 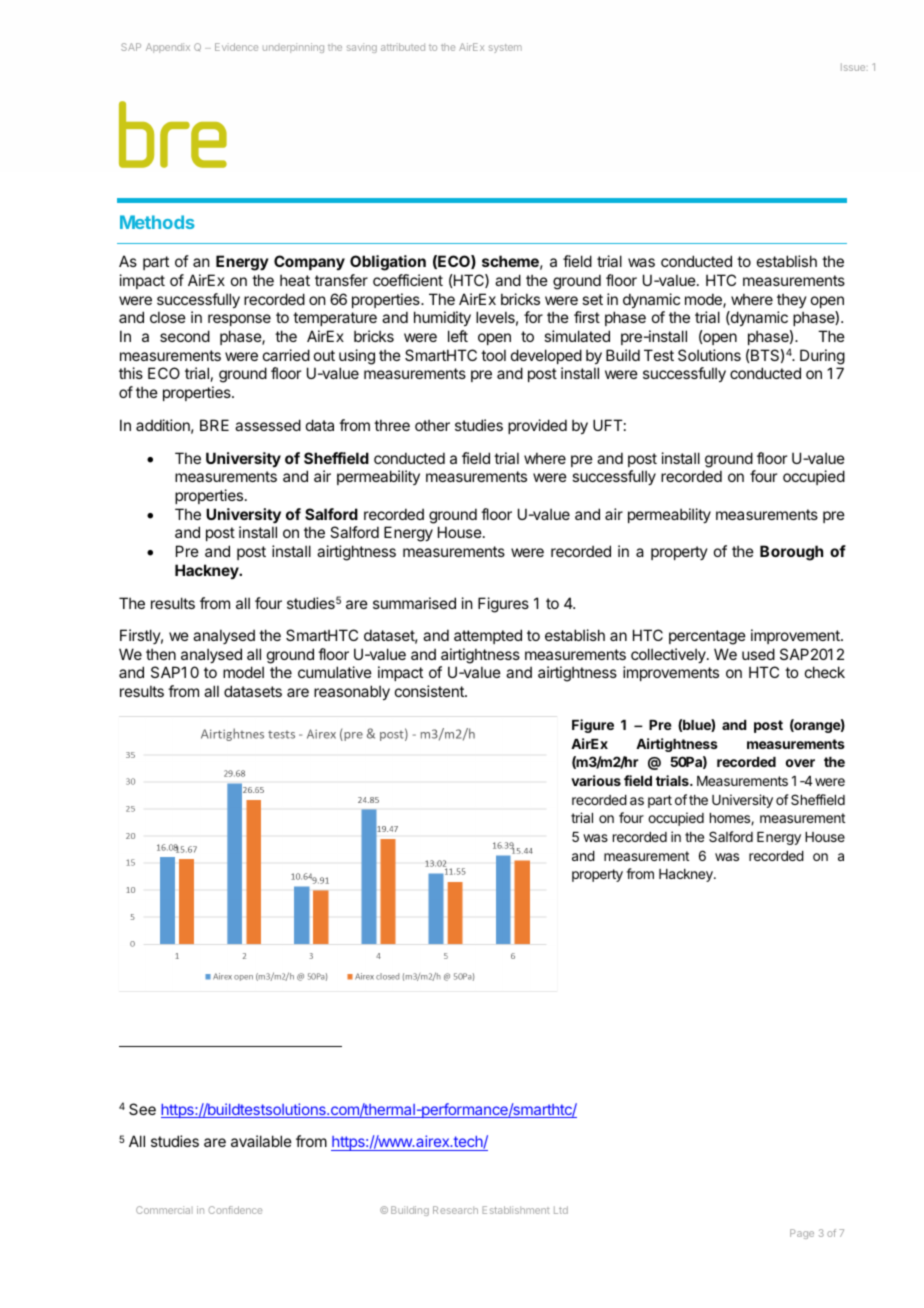 What do you see at coordinates (791, 553) in the screenshot?
I see `Borough` at bounding box center [791, 553].
